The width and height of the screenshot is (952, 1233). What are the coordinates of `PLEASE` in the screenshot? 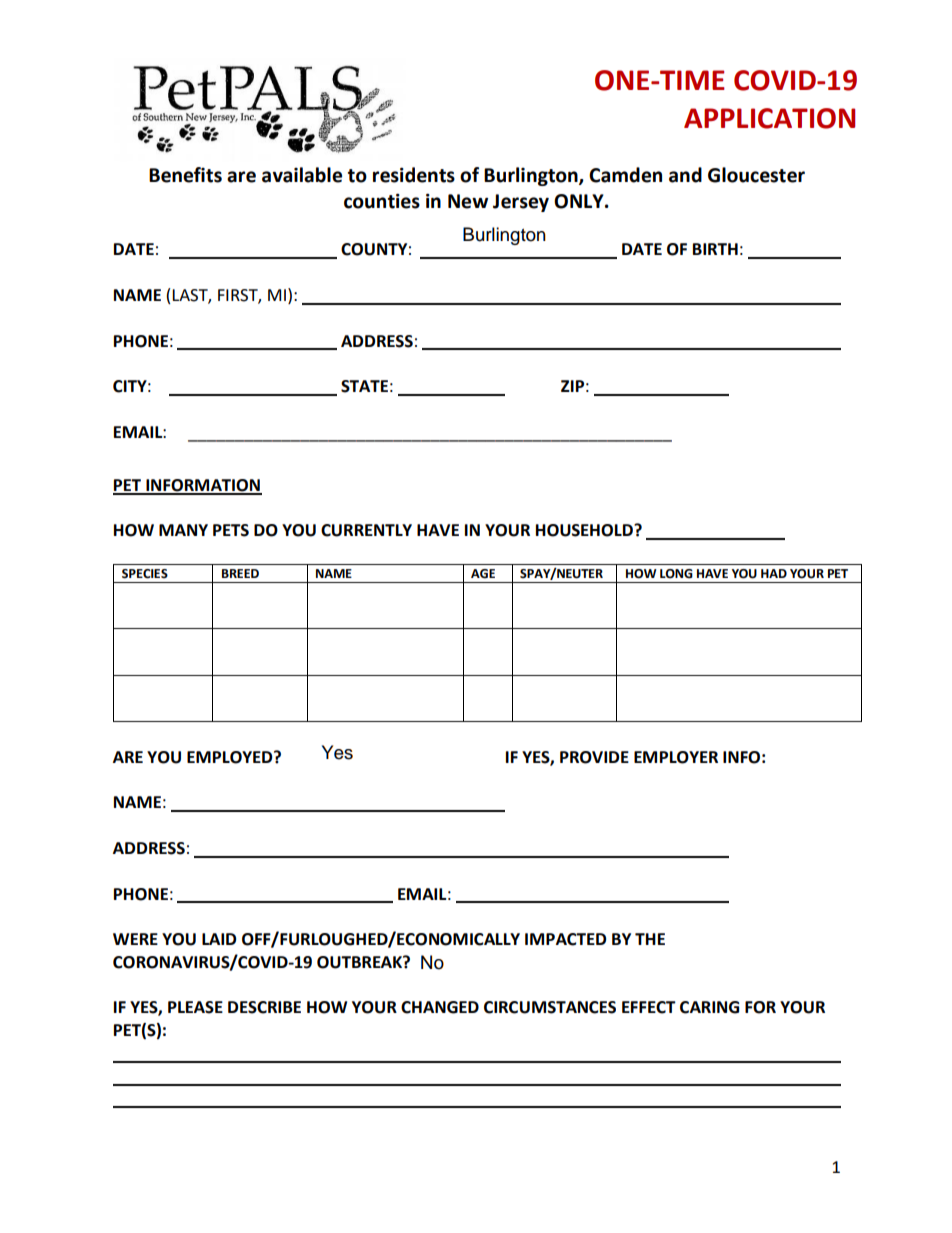 It's located at (195, 1007).
